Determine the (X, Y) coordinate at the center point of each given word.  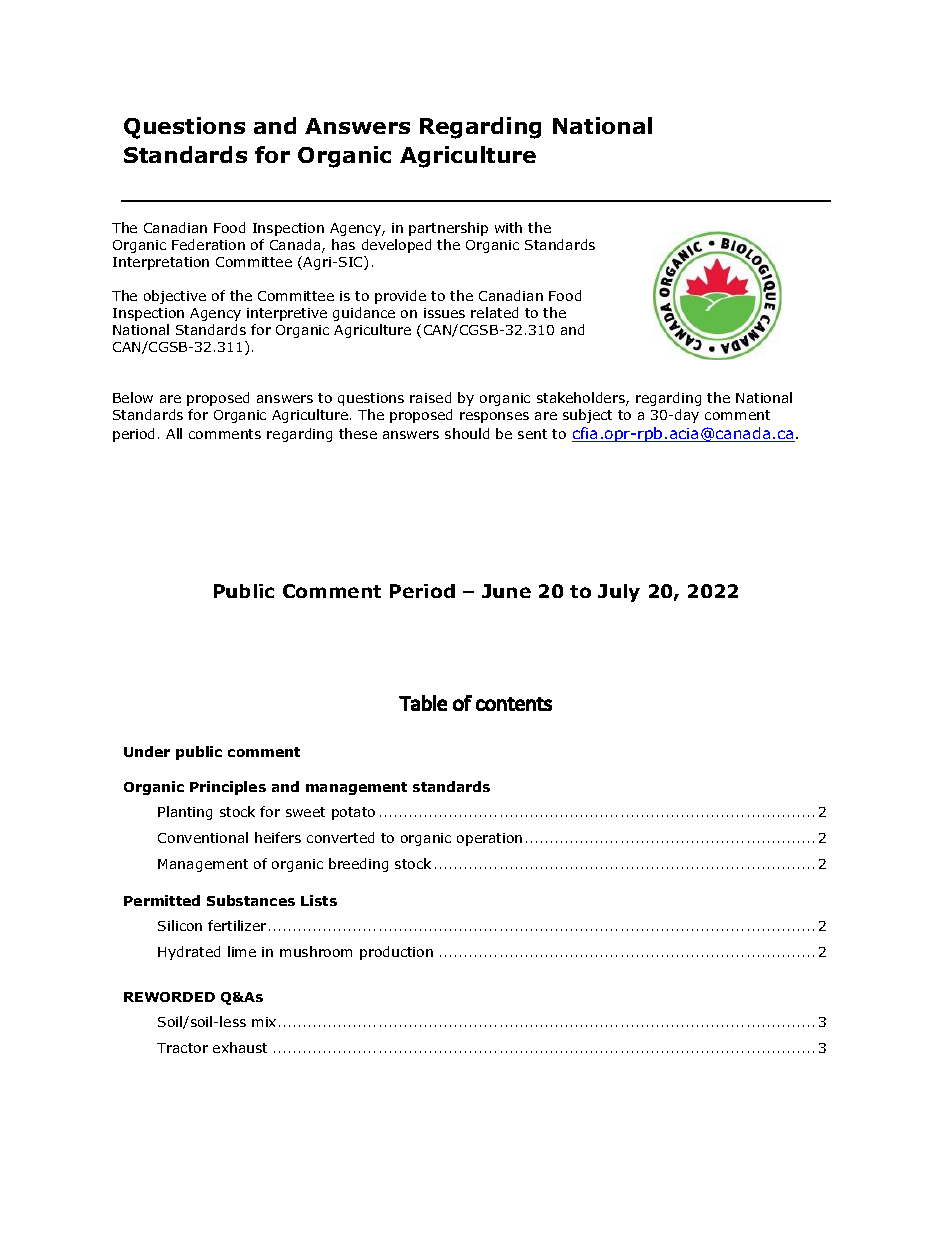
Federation (208, 244)
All (174, 433)
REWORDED (169, 997)
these (358, 433)
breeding (358, 865)
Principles (228, 788)
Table (423, 703)
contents (514, 704)
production (396, 953)
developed (396, 246)
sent (532, 434)
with (508, 227)
